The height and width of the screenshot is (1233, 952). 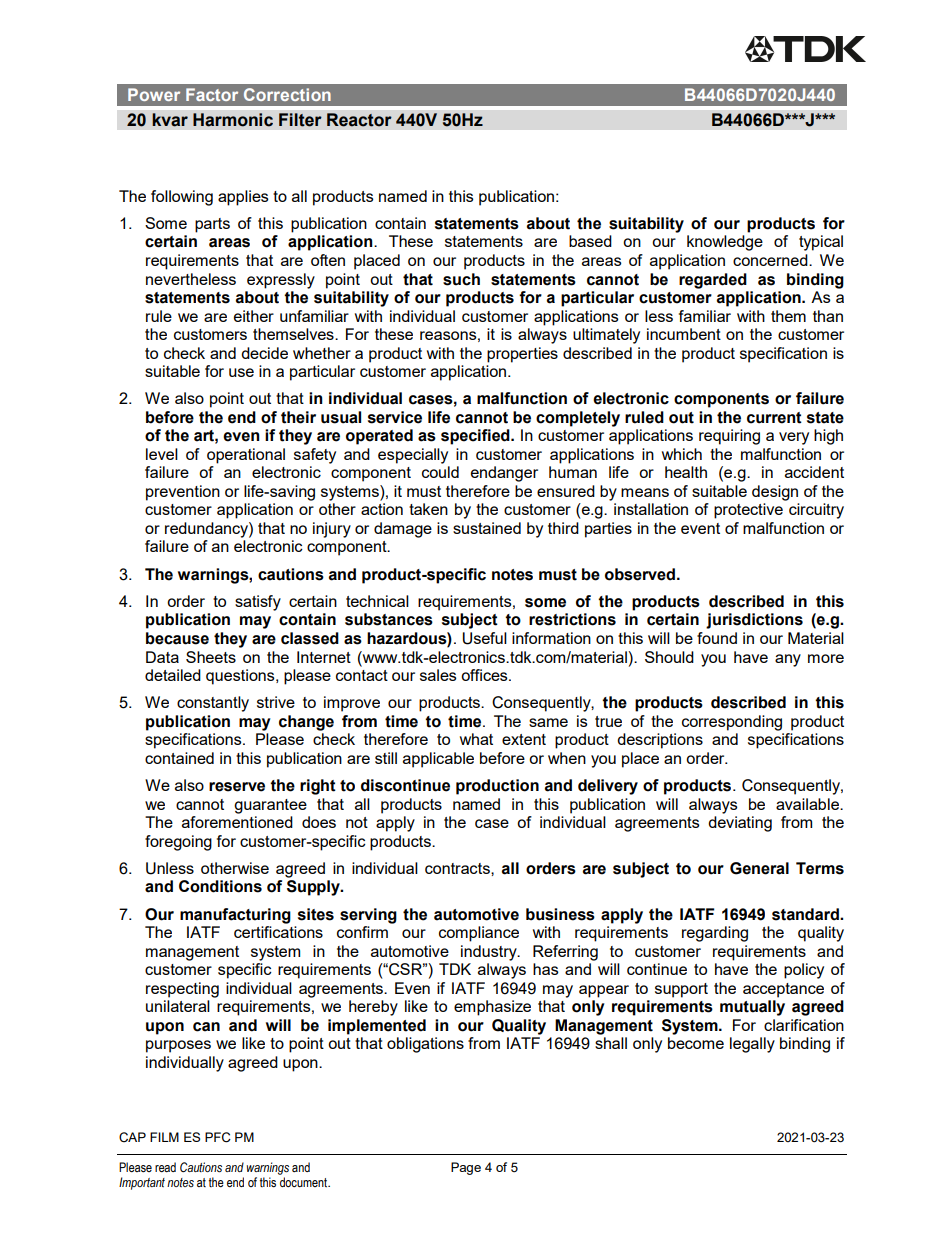 I want to click on Harmonic, so click(x=233, y=120).
